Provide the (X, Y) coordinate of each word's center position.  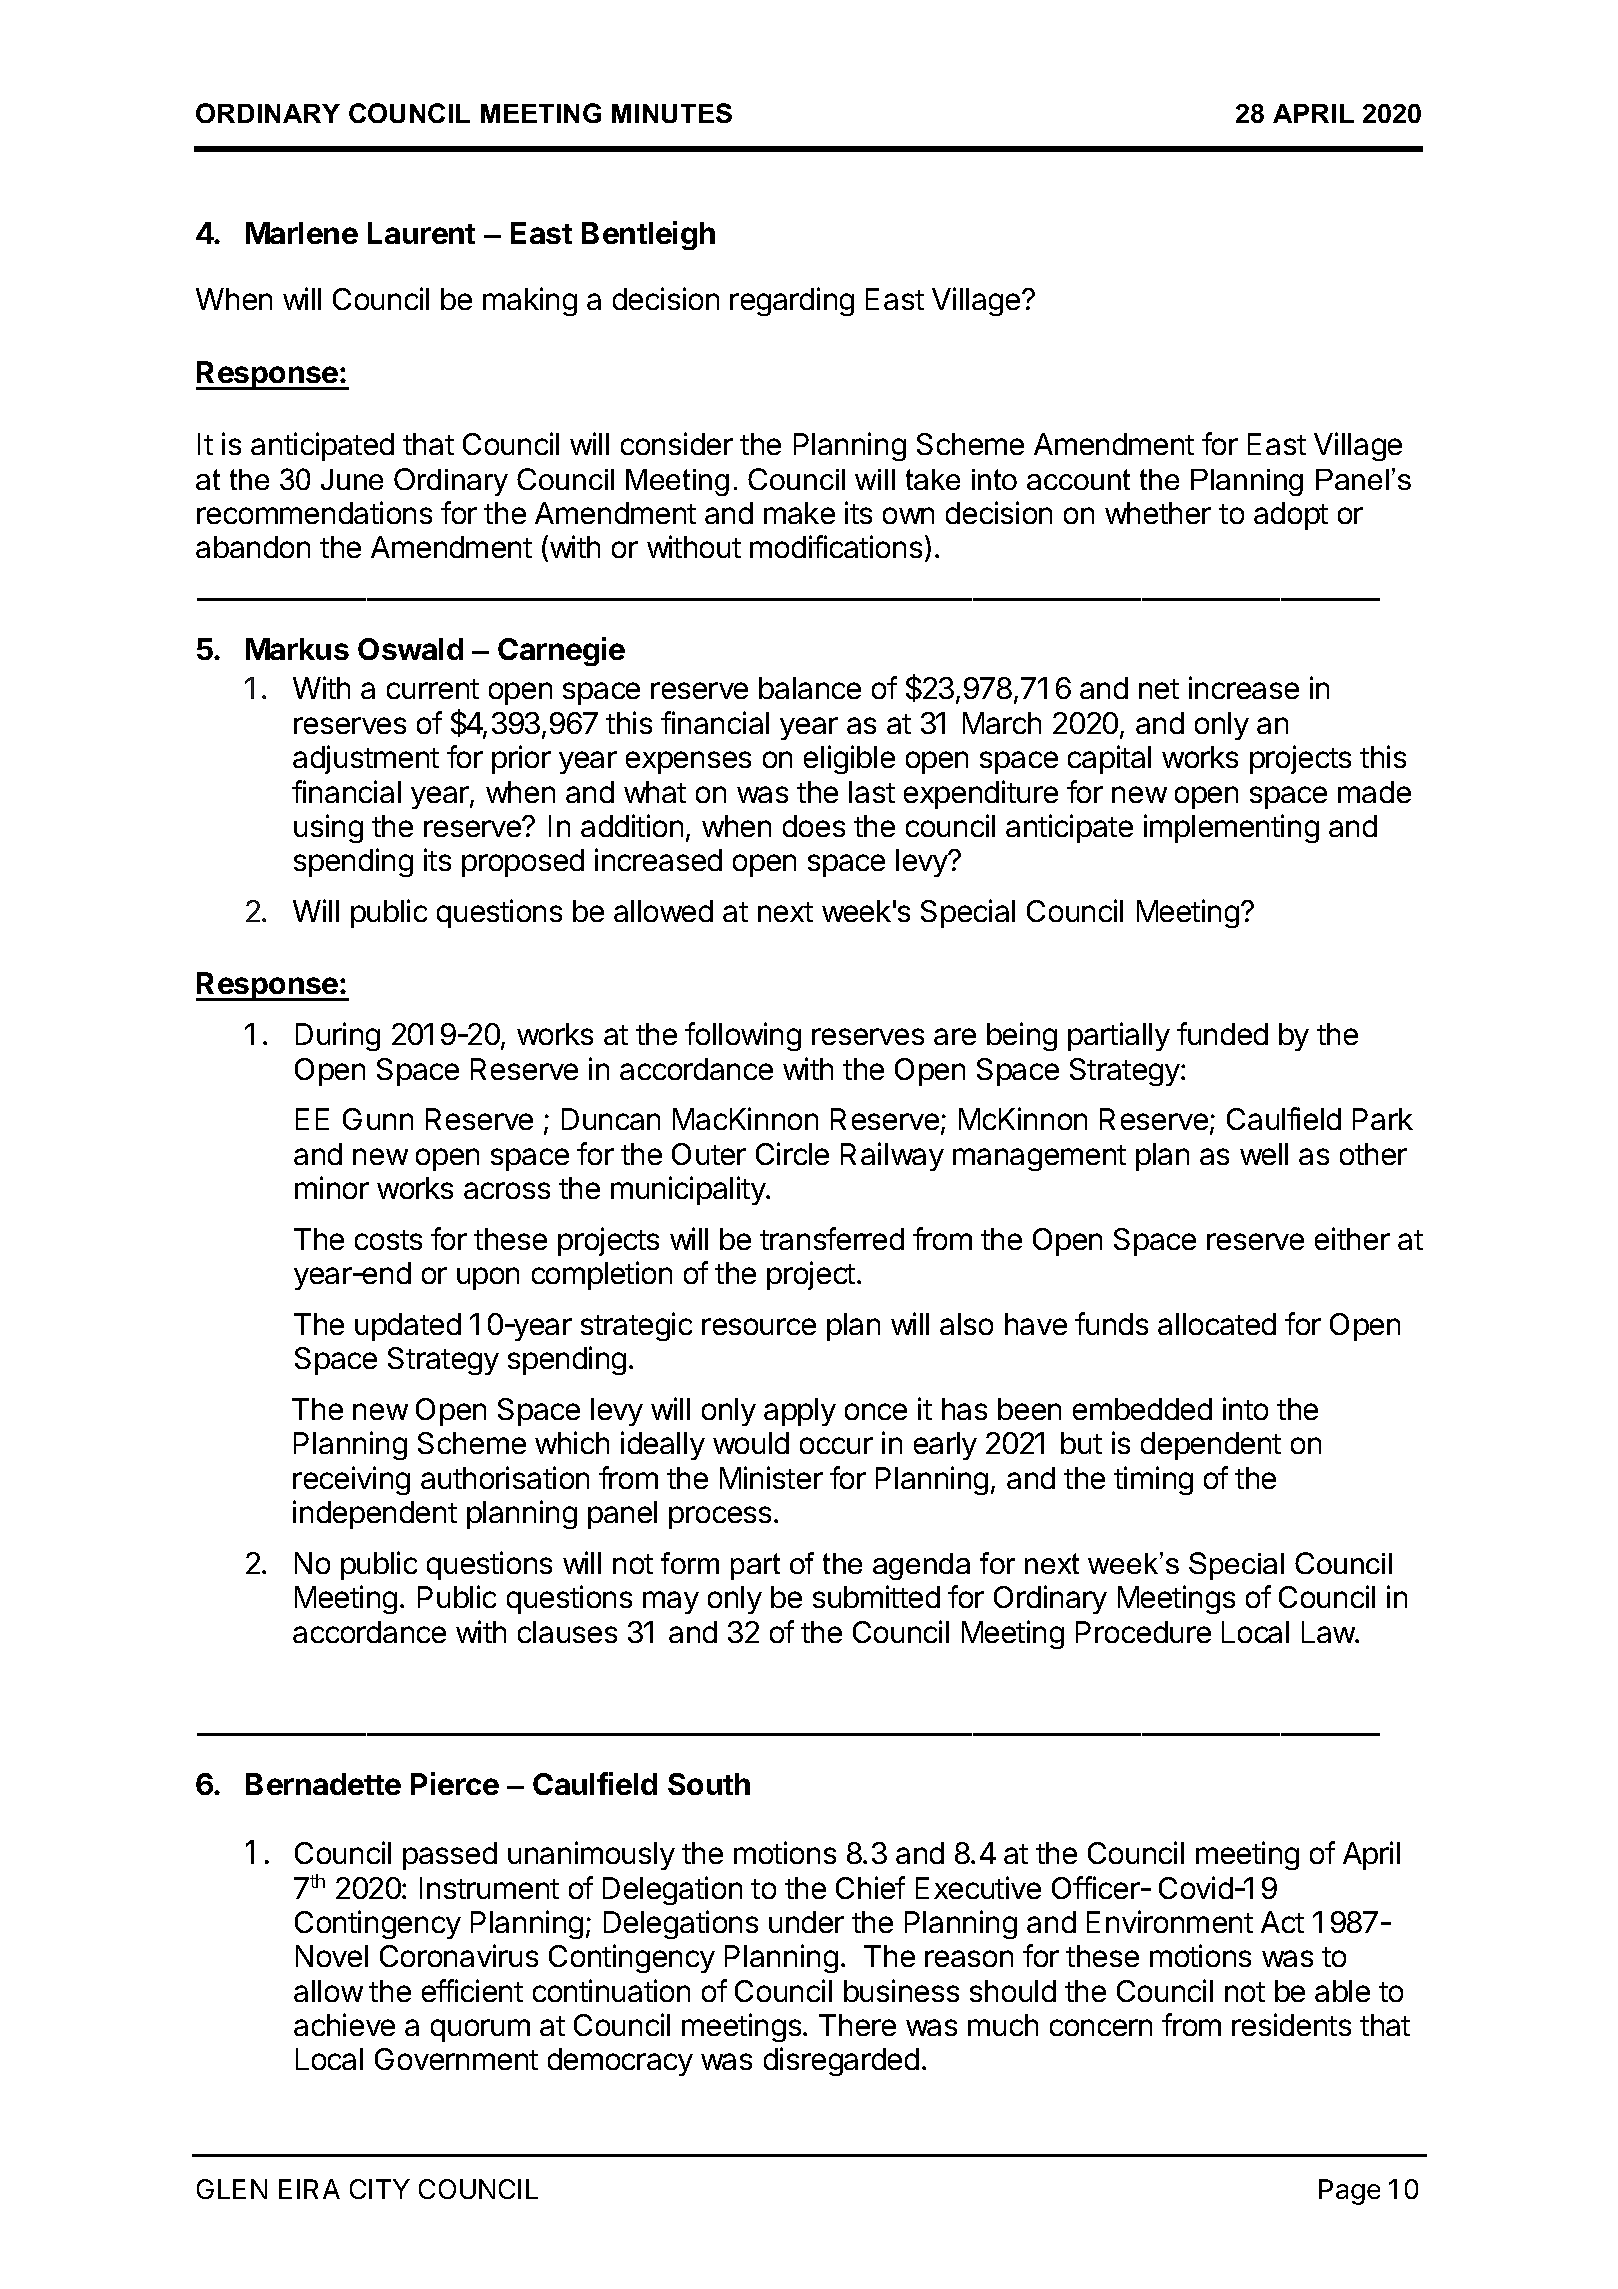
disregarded (841, 2061)
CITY (380, 2189)
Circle (792, 1153)
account (1078, 479)
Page (1349, 2192)
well (1264, 1154)
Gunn (378, 1119)
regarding (792, 301)
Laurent (421, 233)
